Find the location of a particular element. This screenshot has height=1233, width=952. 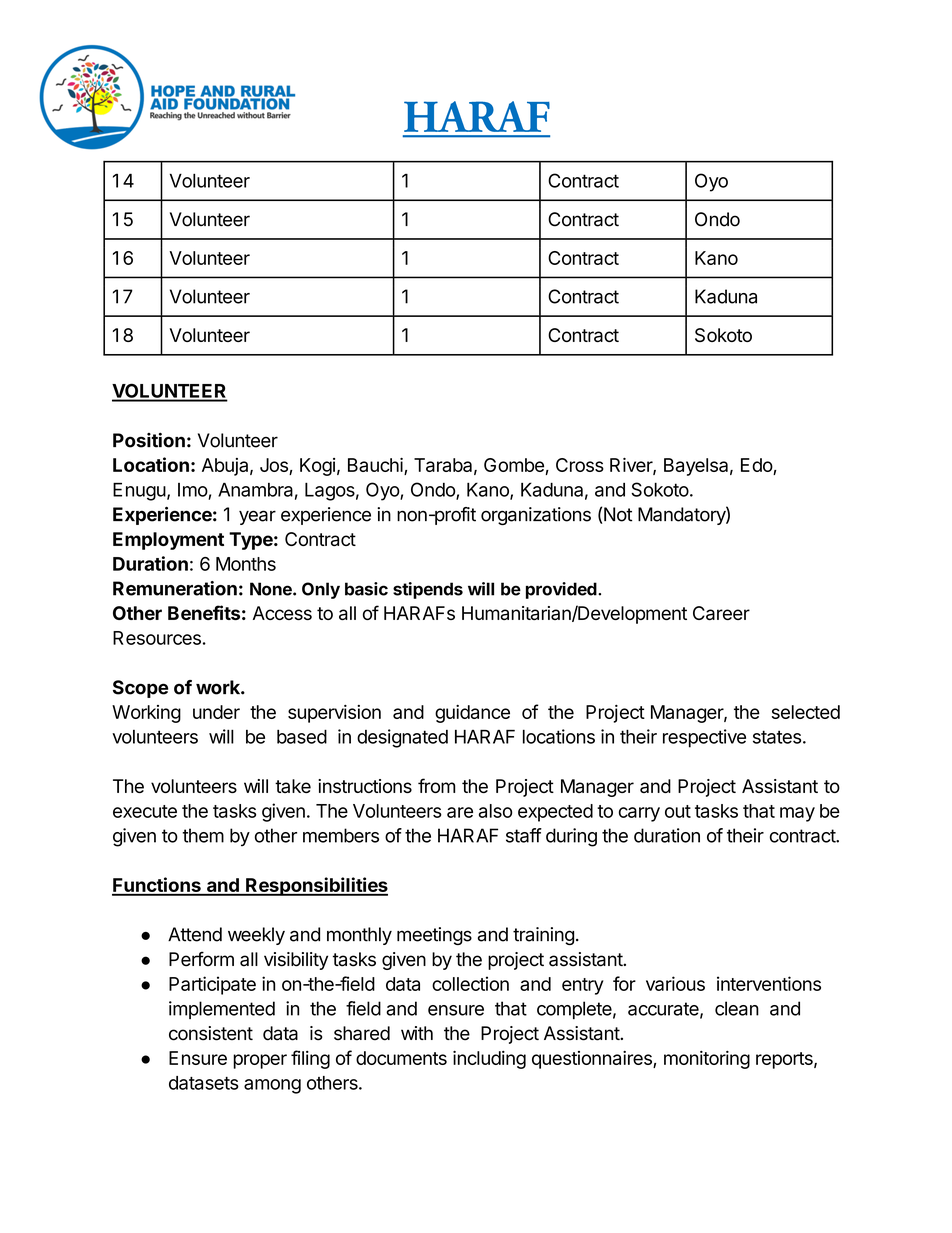

from is located at coordinates (436, 785).
